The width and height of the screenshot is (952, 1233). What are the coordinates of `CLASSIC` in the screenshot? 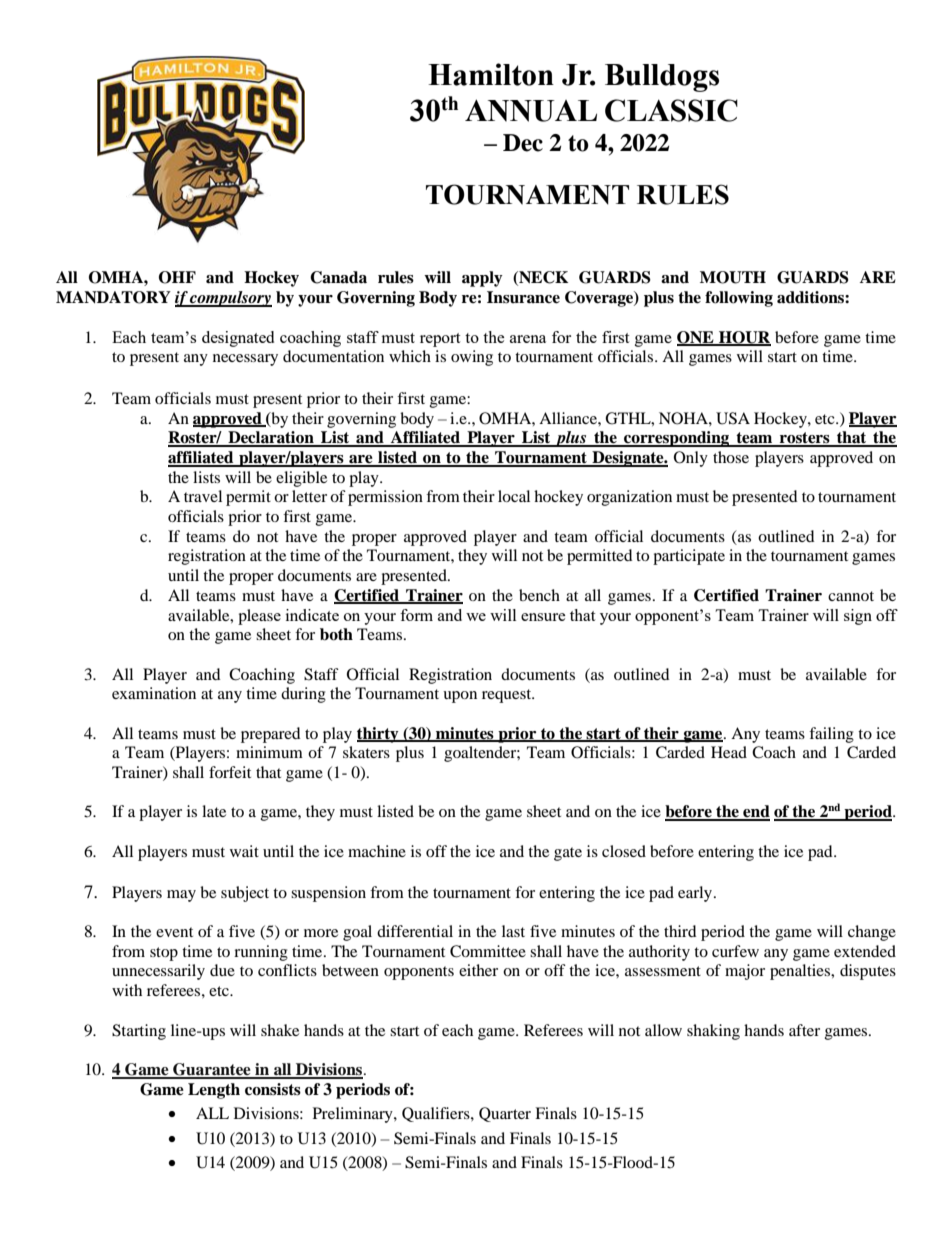 It's located at (671, 110).
